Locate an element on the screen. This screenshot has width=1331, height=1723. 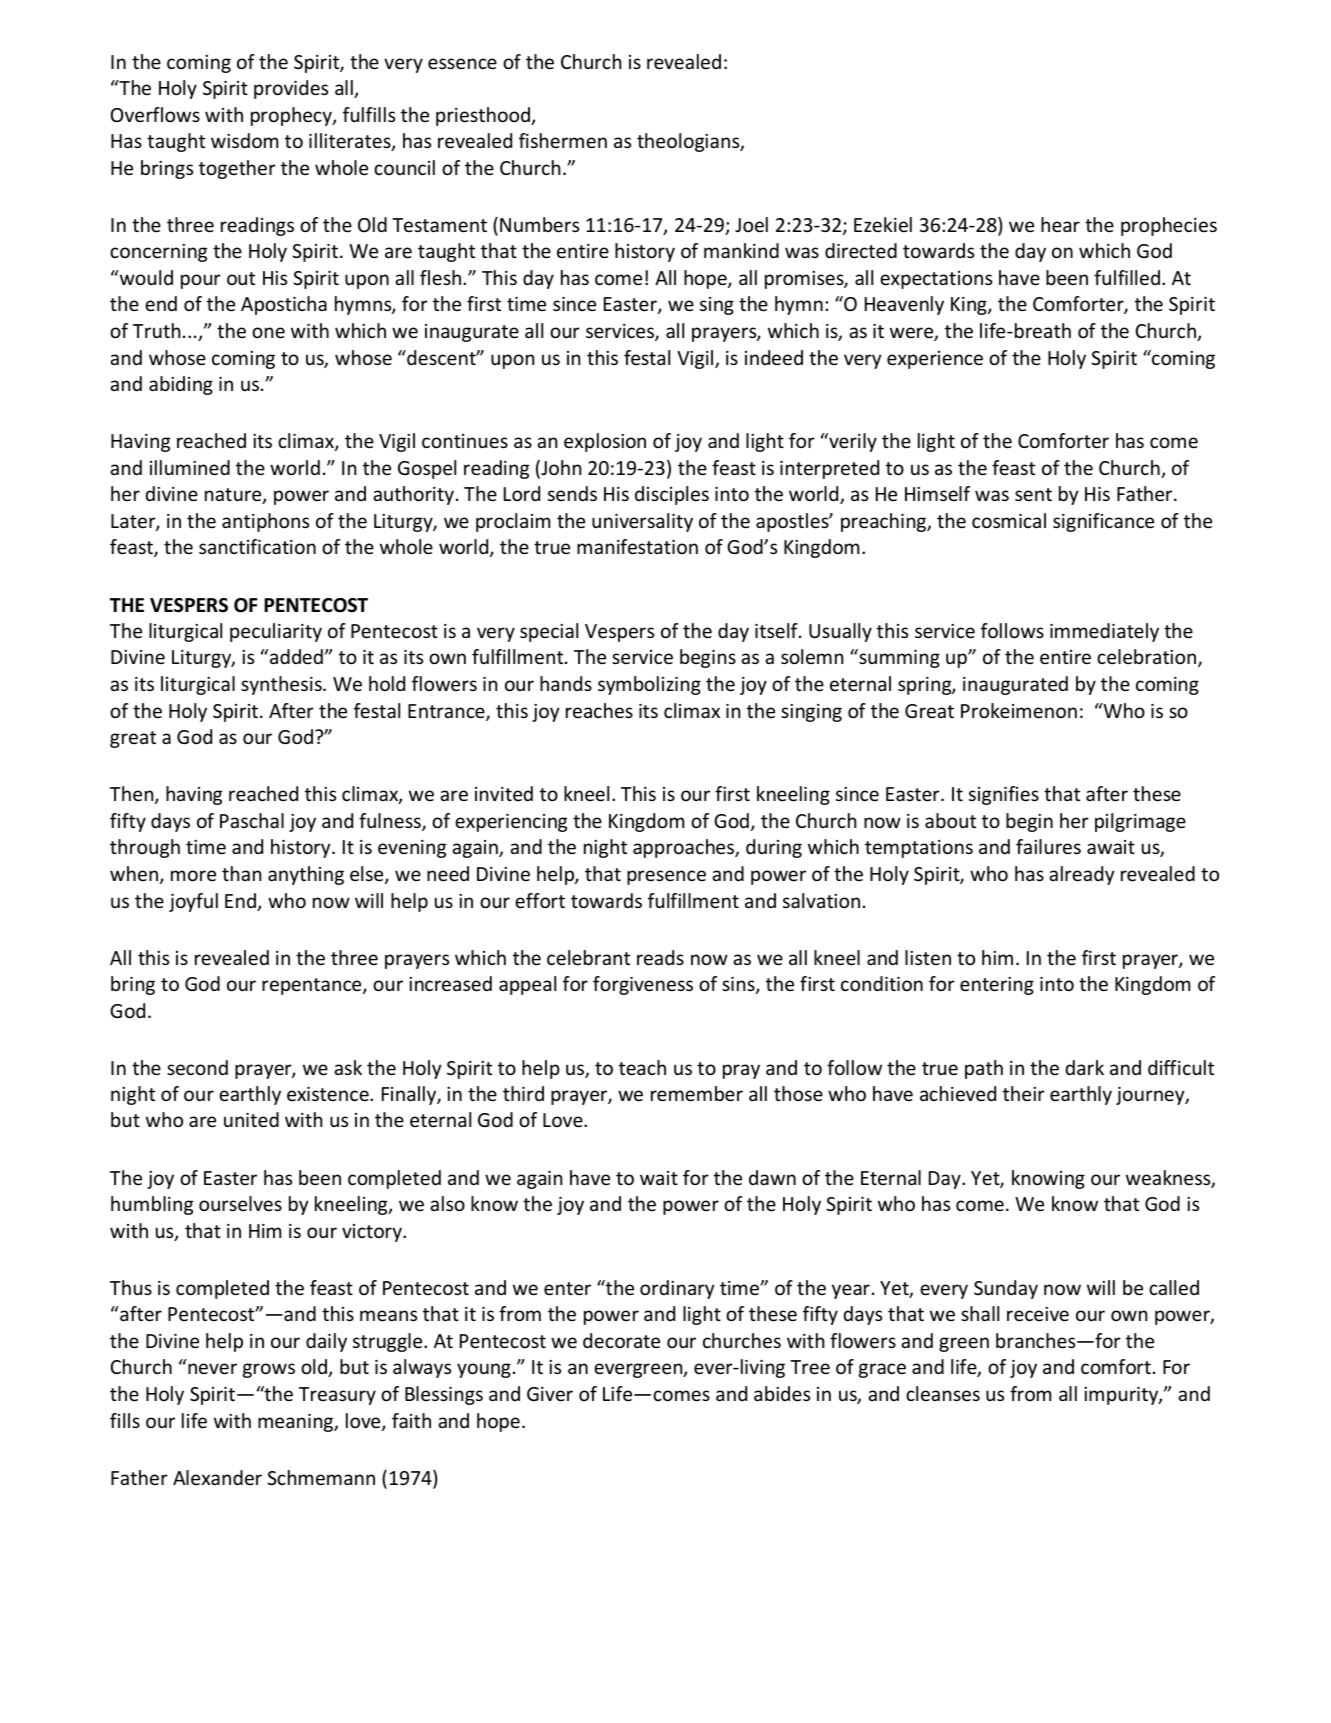
manifestation is located at coordinates (637, 546).
